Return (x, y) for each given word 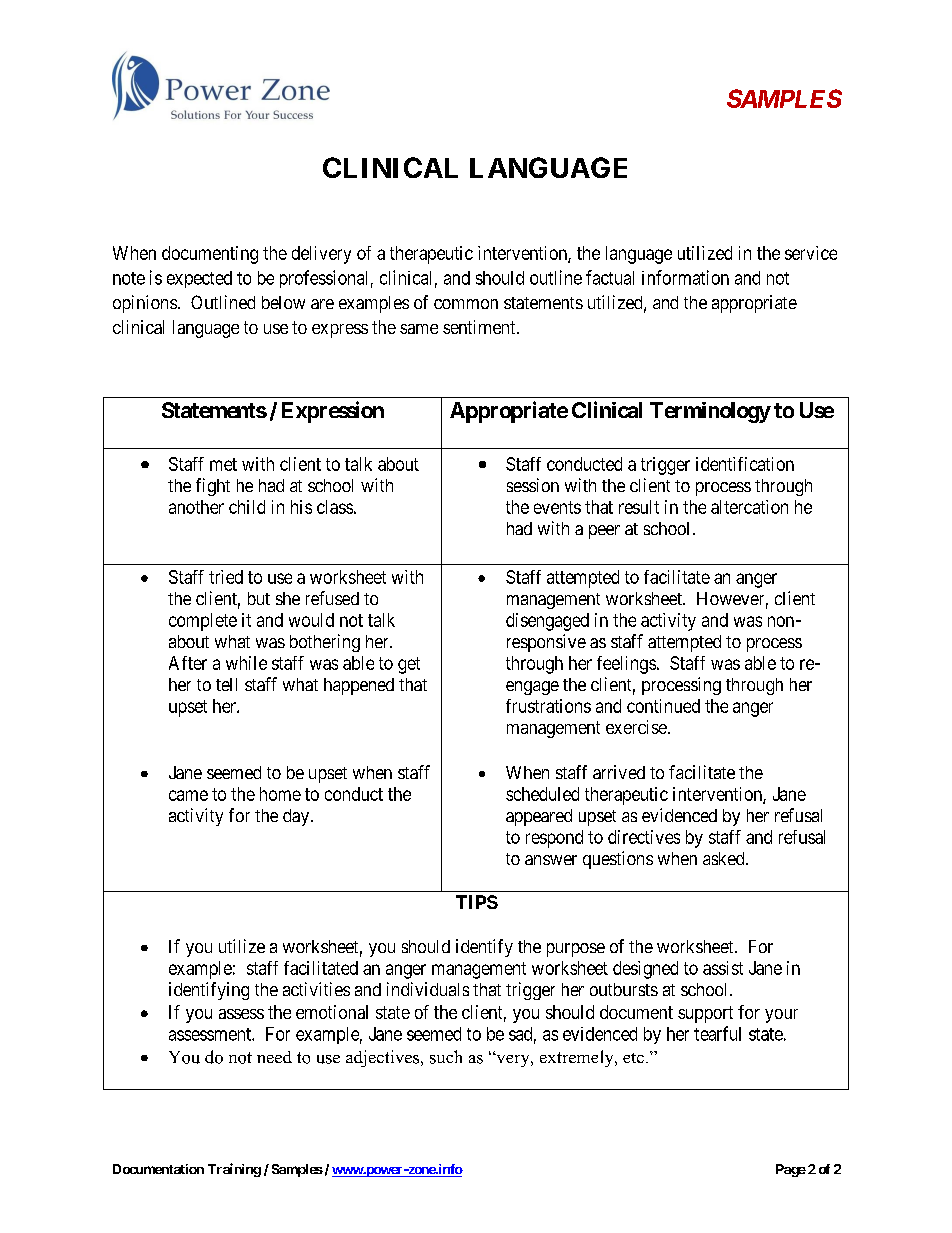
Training (234, 1170)
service (811, 253)
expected (199, 279)
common (466, 304)
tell (226, 684)
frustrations (548, 706)
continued (663, 706)
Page (791, 1170)
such (446, 1057)
